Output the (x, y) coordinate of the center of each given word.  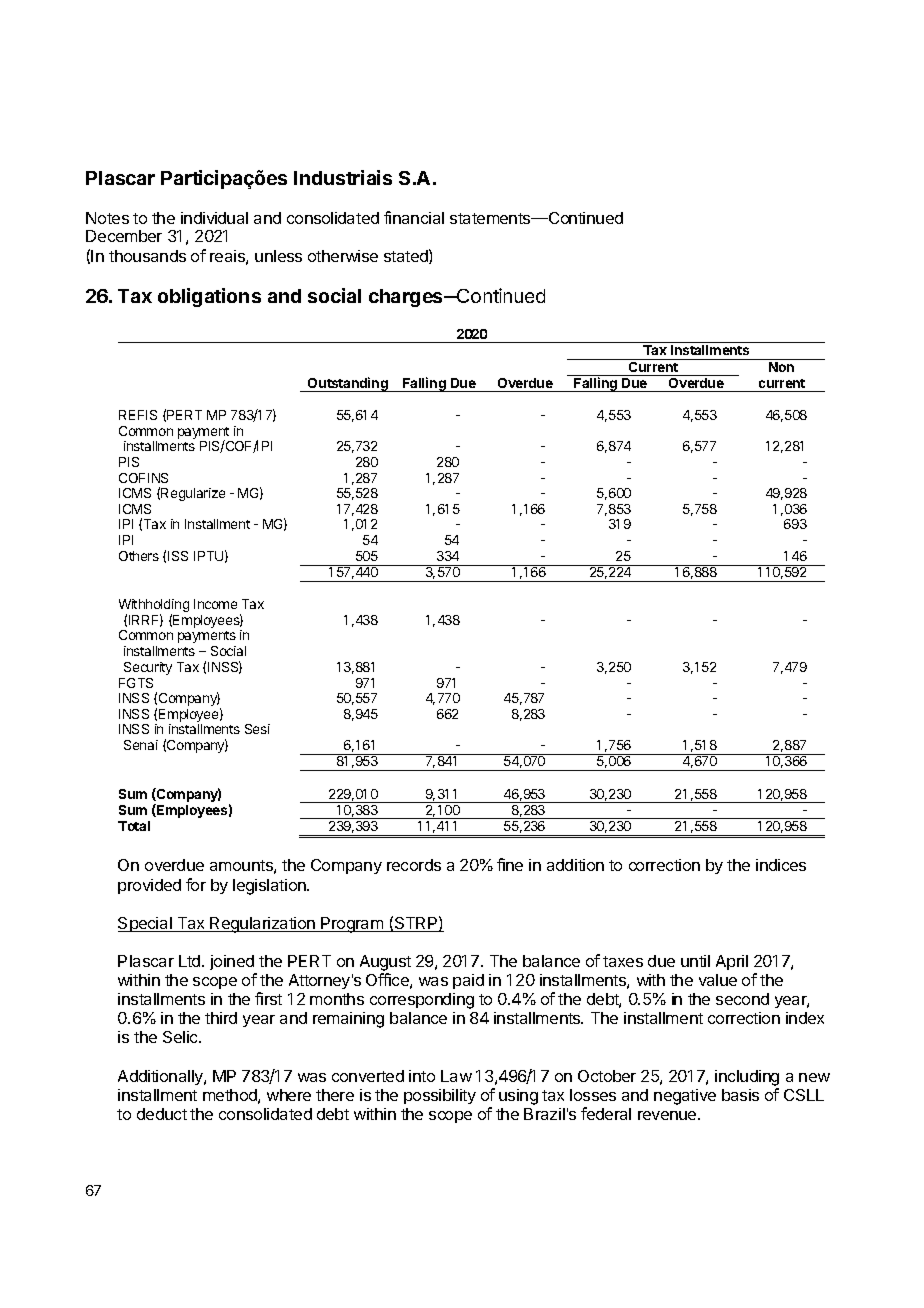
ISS (178, 556)
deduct (162, 1114)
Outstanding (348, 384)
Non (781, 367)
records (414, 865)
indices (781, 865)
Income (215, 604)
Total (134, 826)
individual (214, 218)
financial (414, 217)
